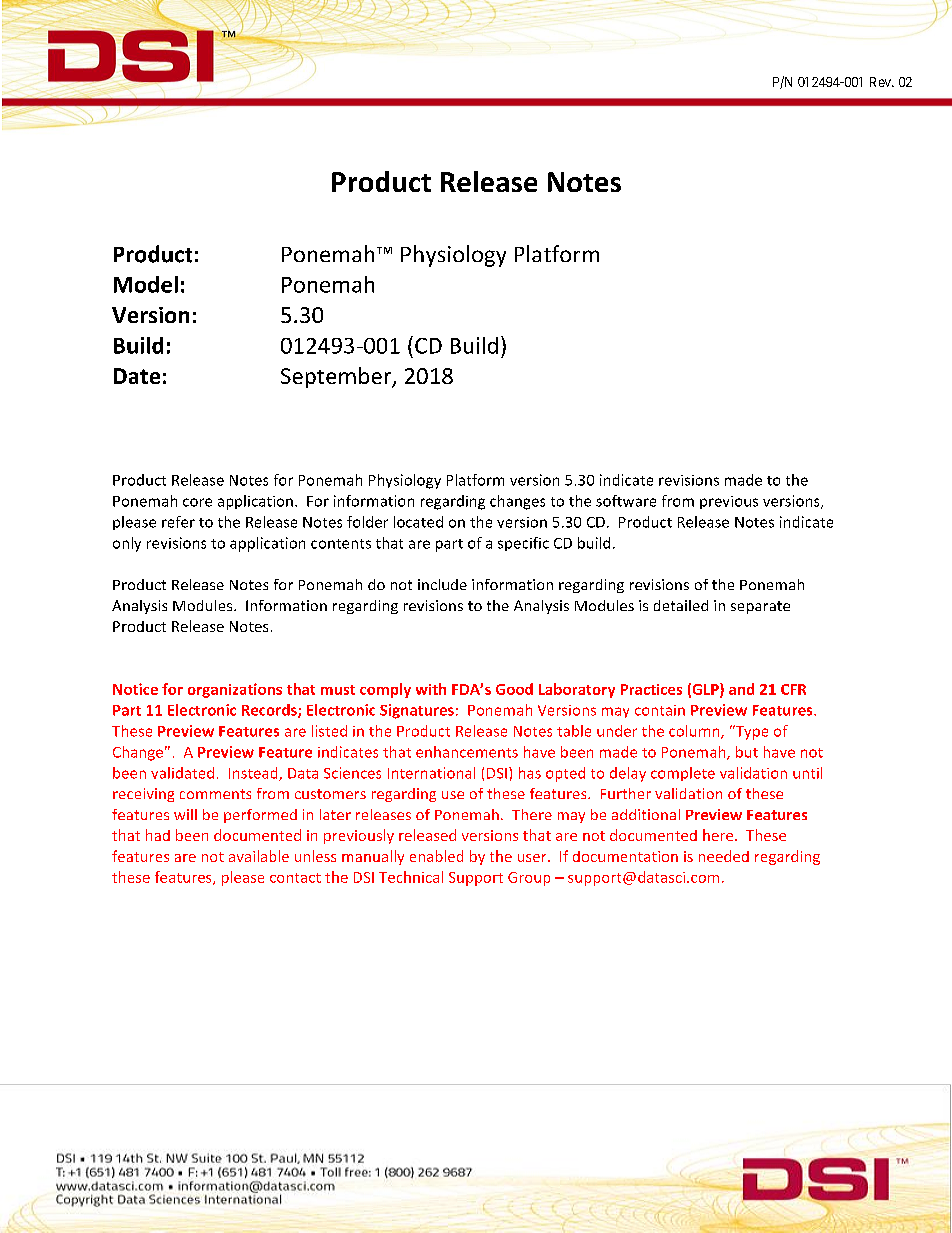 Image resolution: width=952 pixels, height=1233 pixels. What do you see at coordinates (431, 689) in the document?
I see `with` at bounding box center [431, 689].
